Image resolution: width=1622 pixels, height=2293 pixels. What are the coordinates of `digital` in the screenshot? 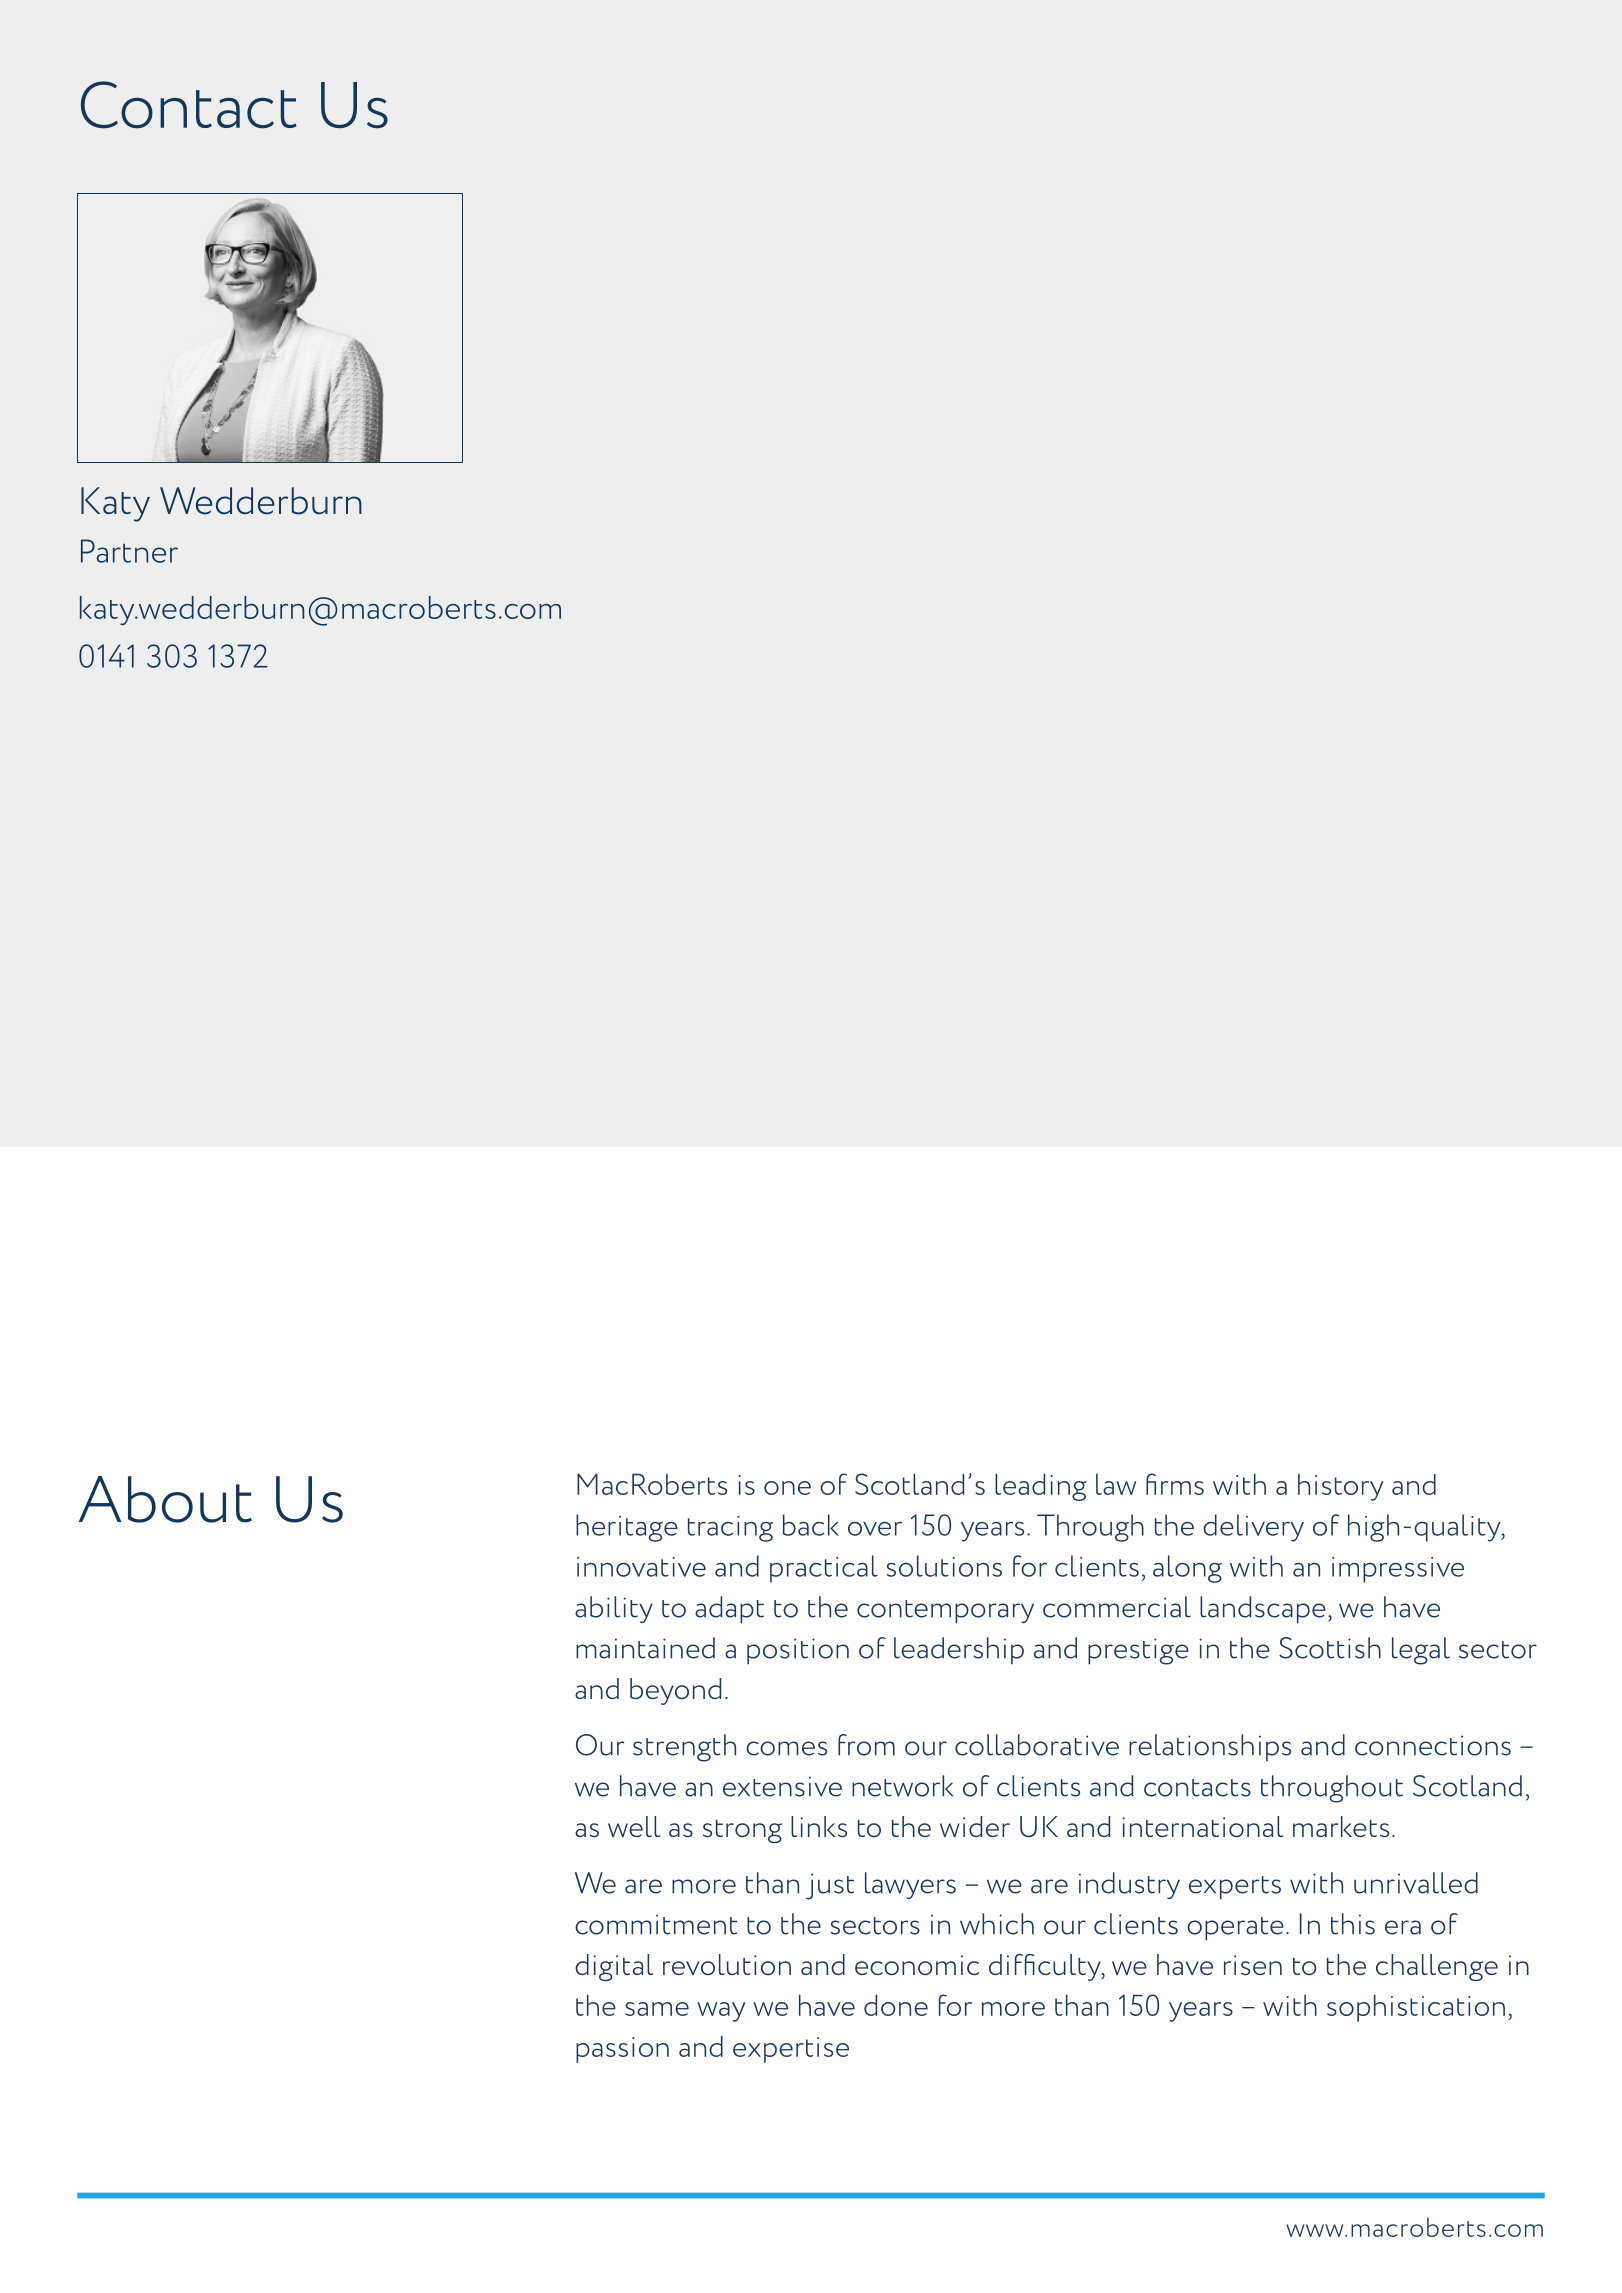 It's located at (614, 1967).
